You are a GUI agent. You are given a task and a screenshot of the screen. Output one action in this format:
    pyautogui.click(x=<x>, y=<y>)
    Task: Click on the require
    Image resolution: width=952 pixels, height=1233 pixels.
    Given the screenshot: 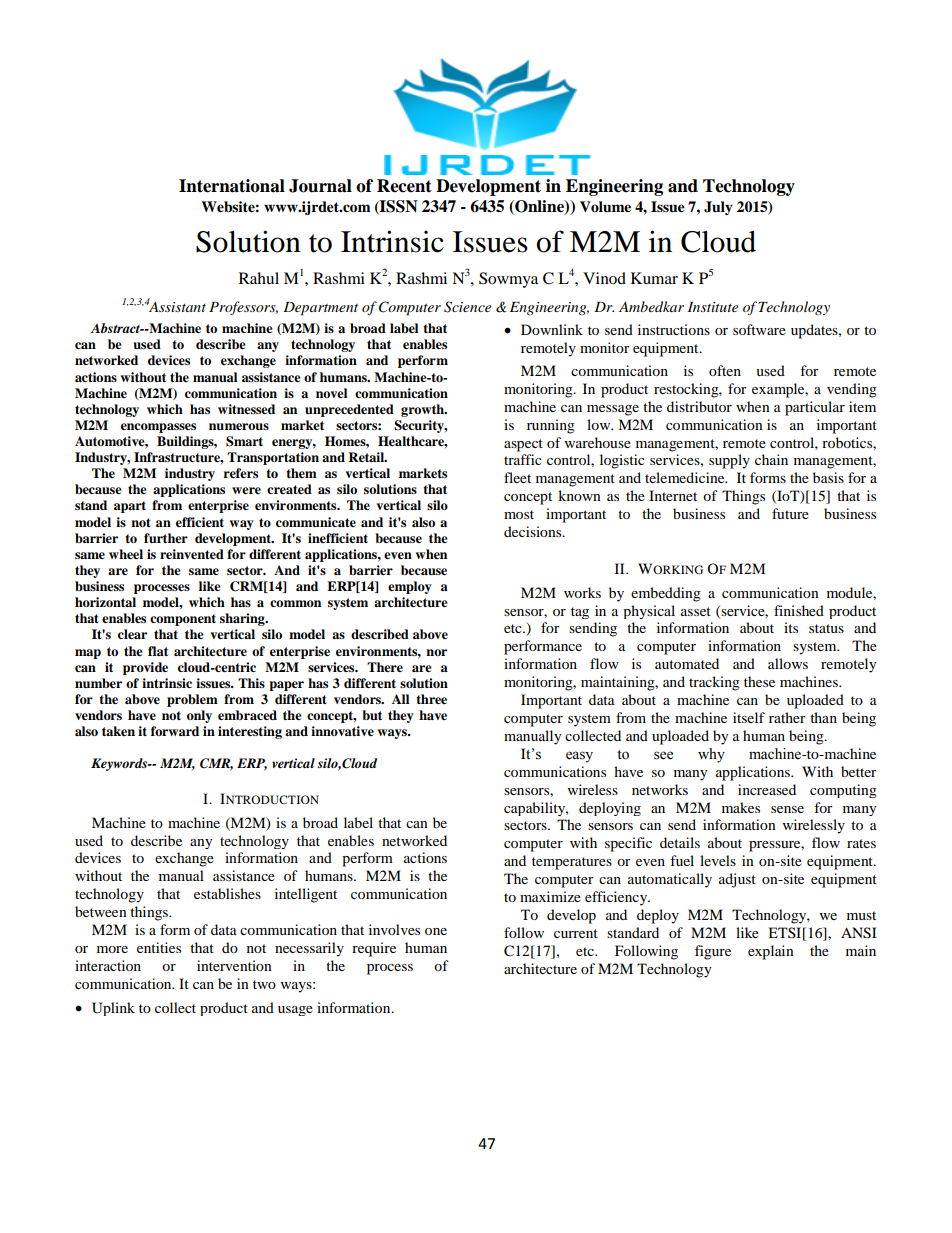 What is the action you would take?
    pyautogui.click(x=374, y=949)
